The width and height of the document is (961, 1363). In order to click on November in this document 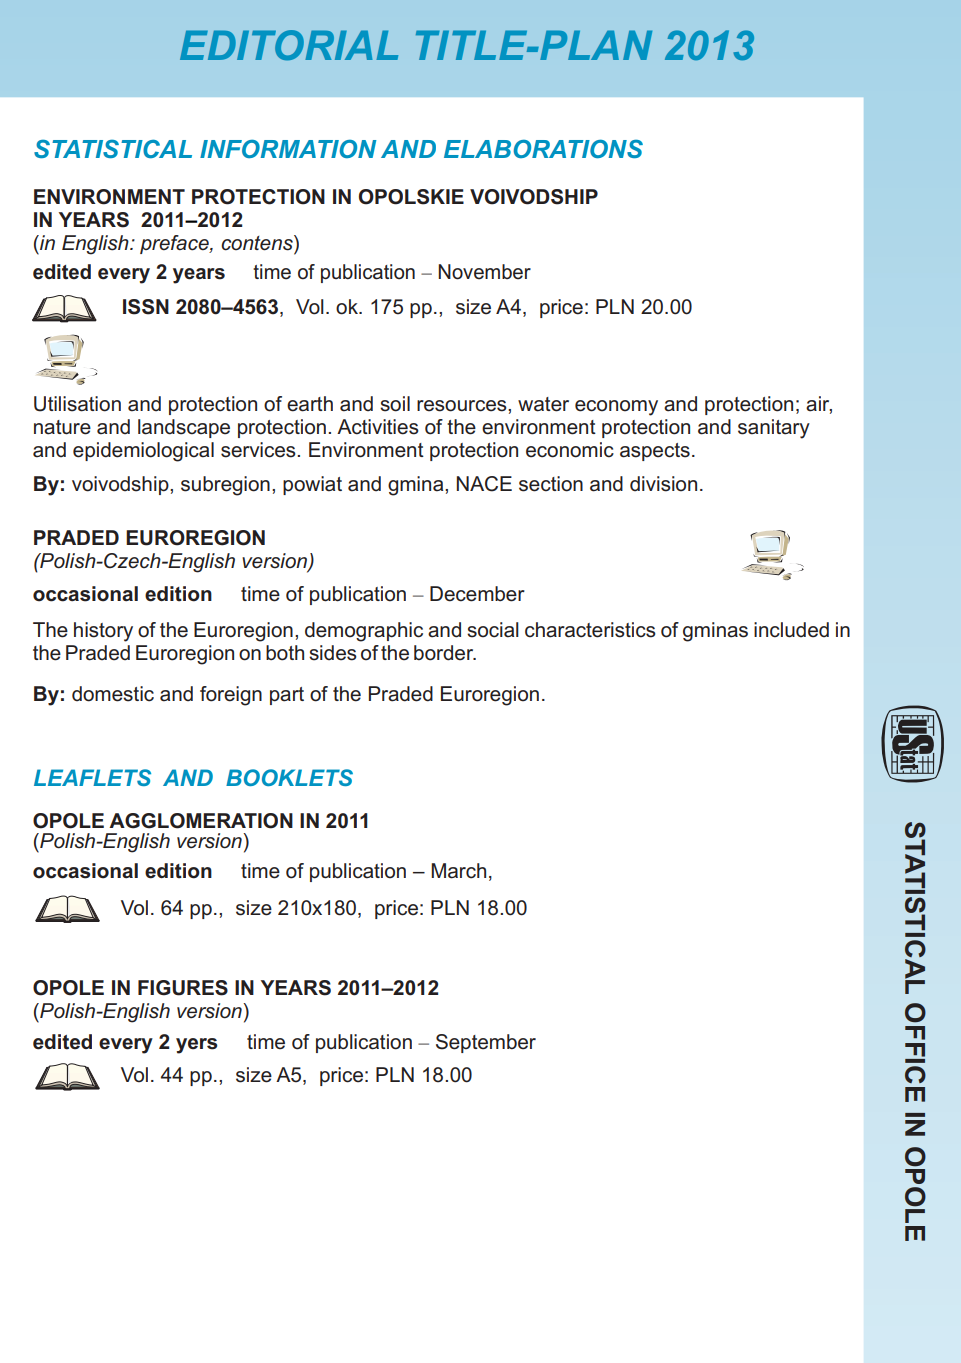, I will do `click(484, 272)`.
